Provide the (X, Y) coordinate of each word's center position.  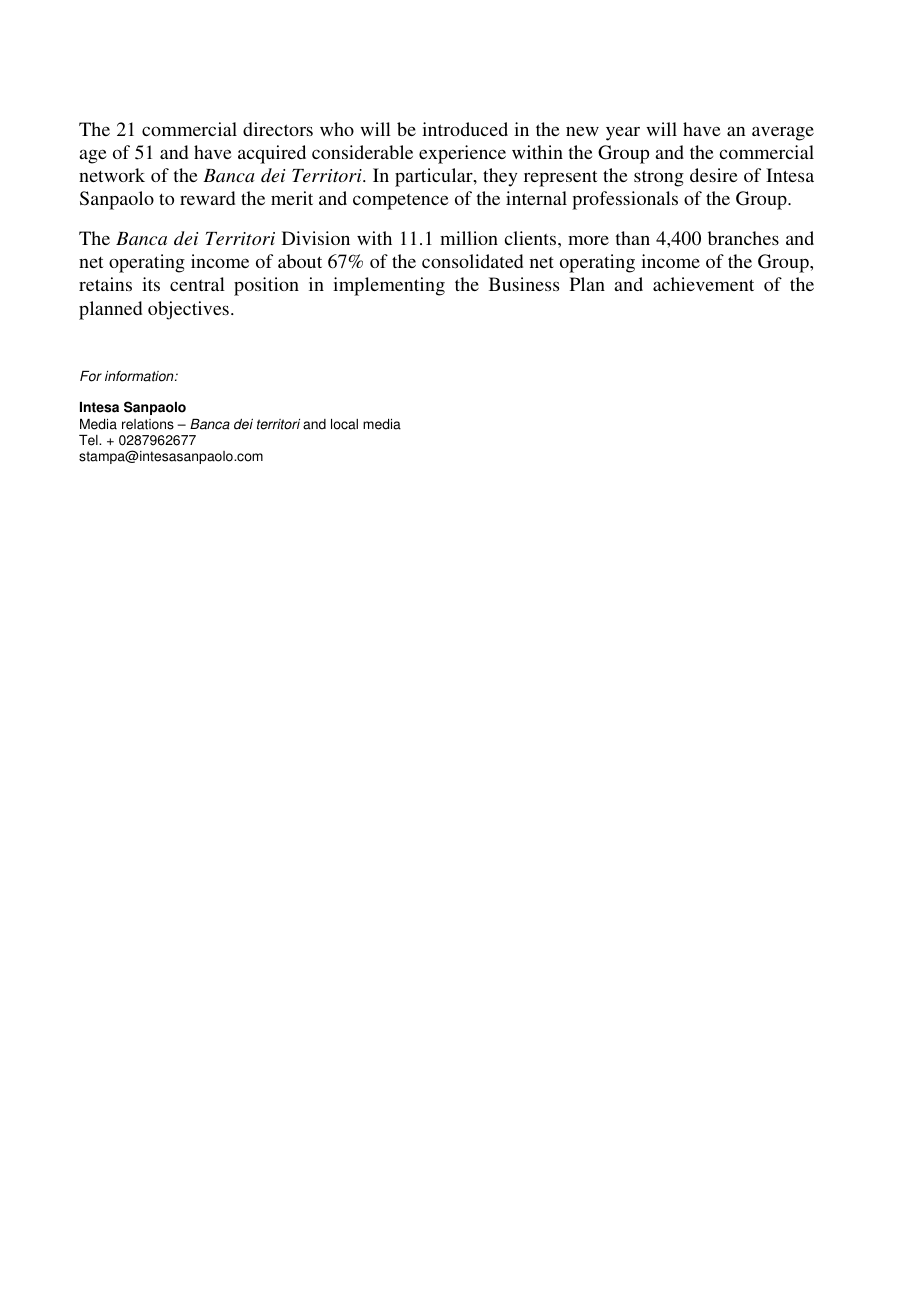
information (140, 376)
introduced (465, 129)
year (623, 133)
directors (278, 129)
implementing (389, 286)
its (151, 284)
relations (148, 424)
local (344, 424)
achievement (703, 284)
